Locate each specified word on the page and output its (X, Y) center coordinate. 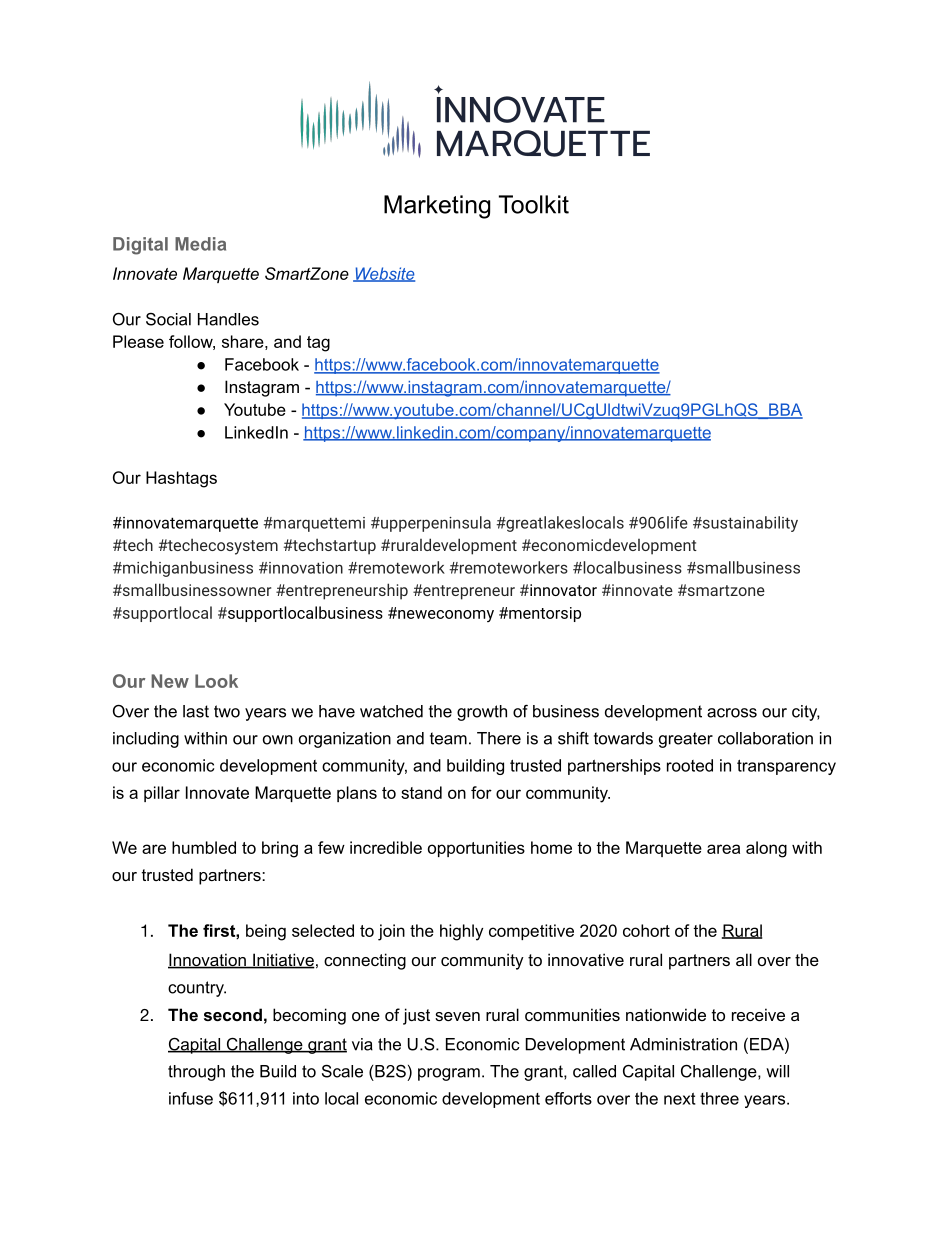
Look (216, 681)
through (196, 1073)
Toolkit (534, 204)
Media (200, 244)
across (732, 713)
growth (482, 713)
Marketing (437, 207)
